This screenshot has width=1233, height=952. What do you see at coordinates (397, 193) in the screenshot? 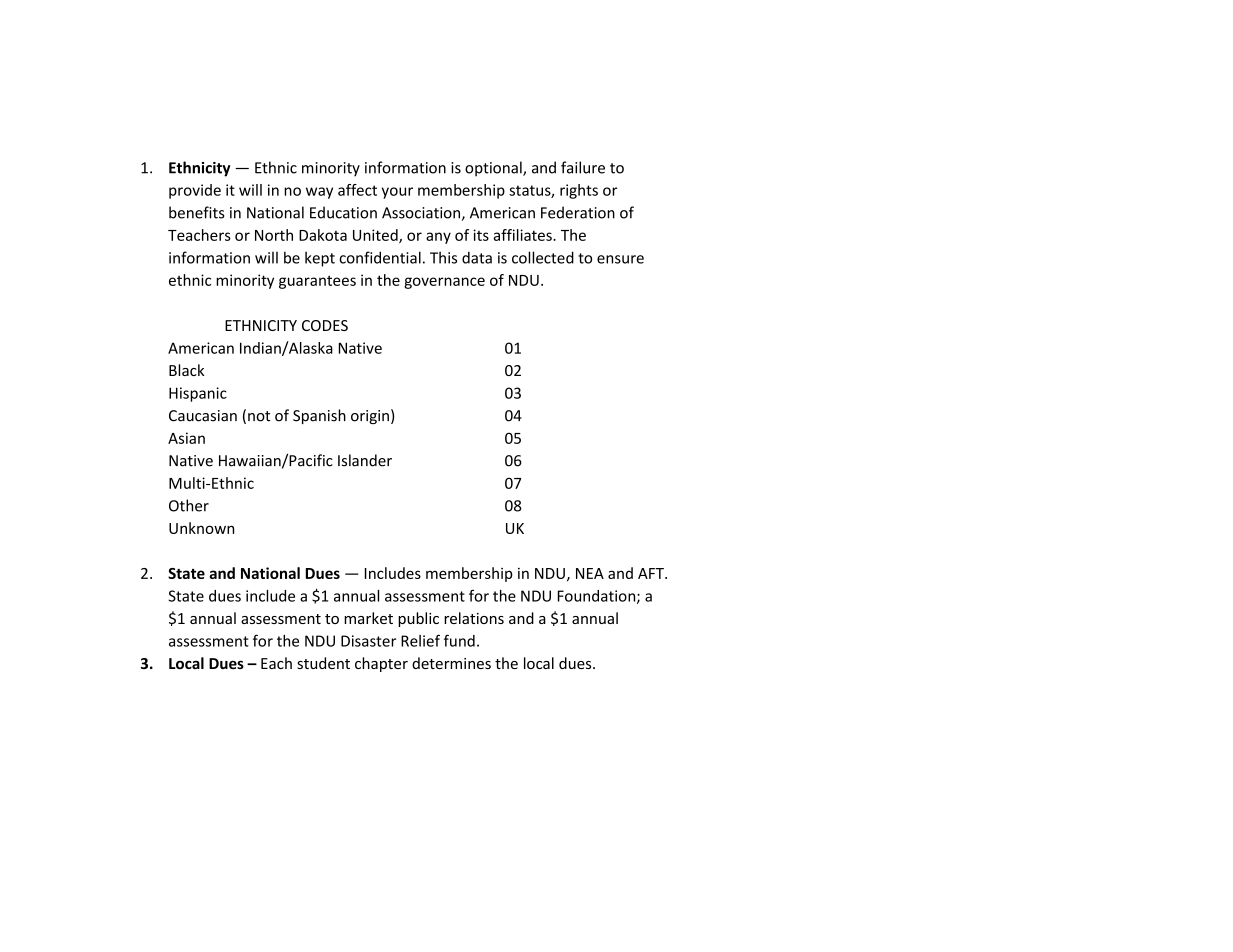
I see `your` at bounding box center [397, 193].
